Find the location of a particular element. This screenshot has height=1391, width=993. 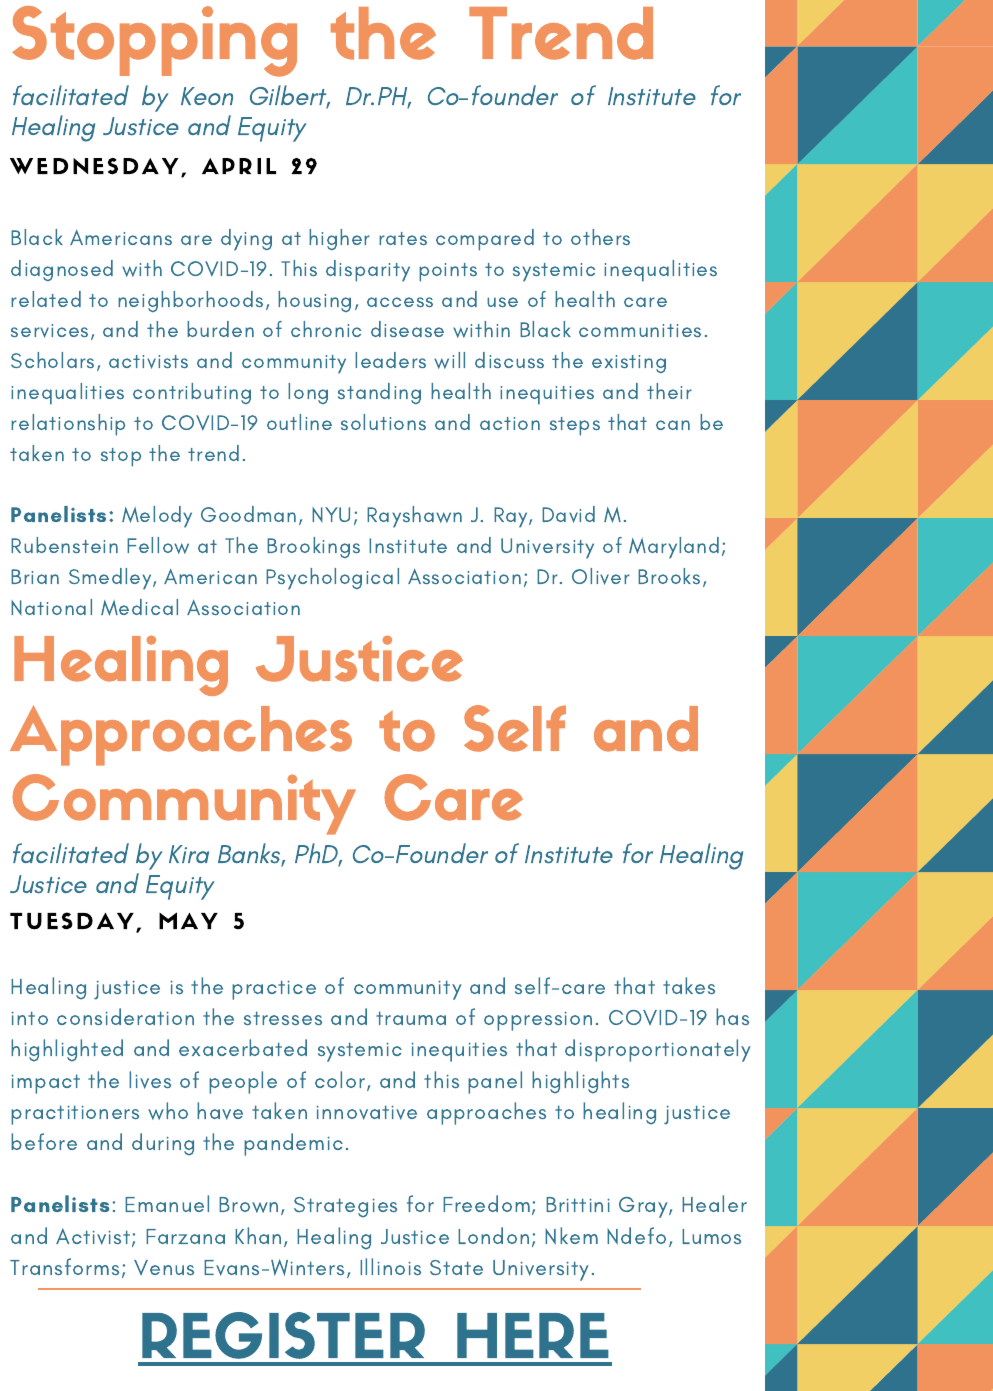

trauma is located at coordinates (411, 1018).
